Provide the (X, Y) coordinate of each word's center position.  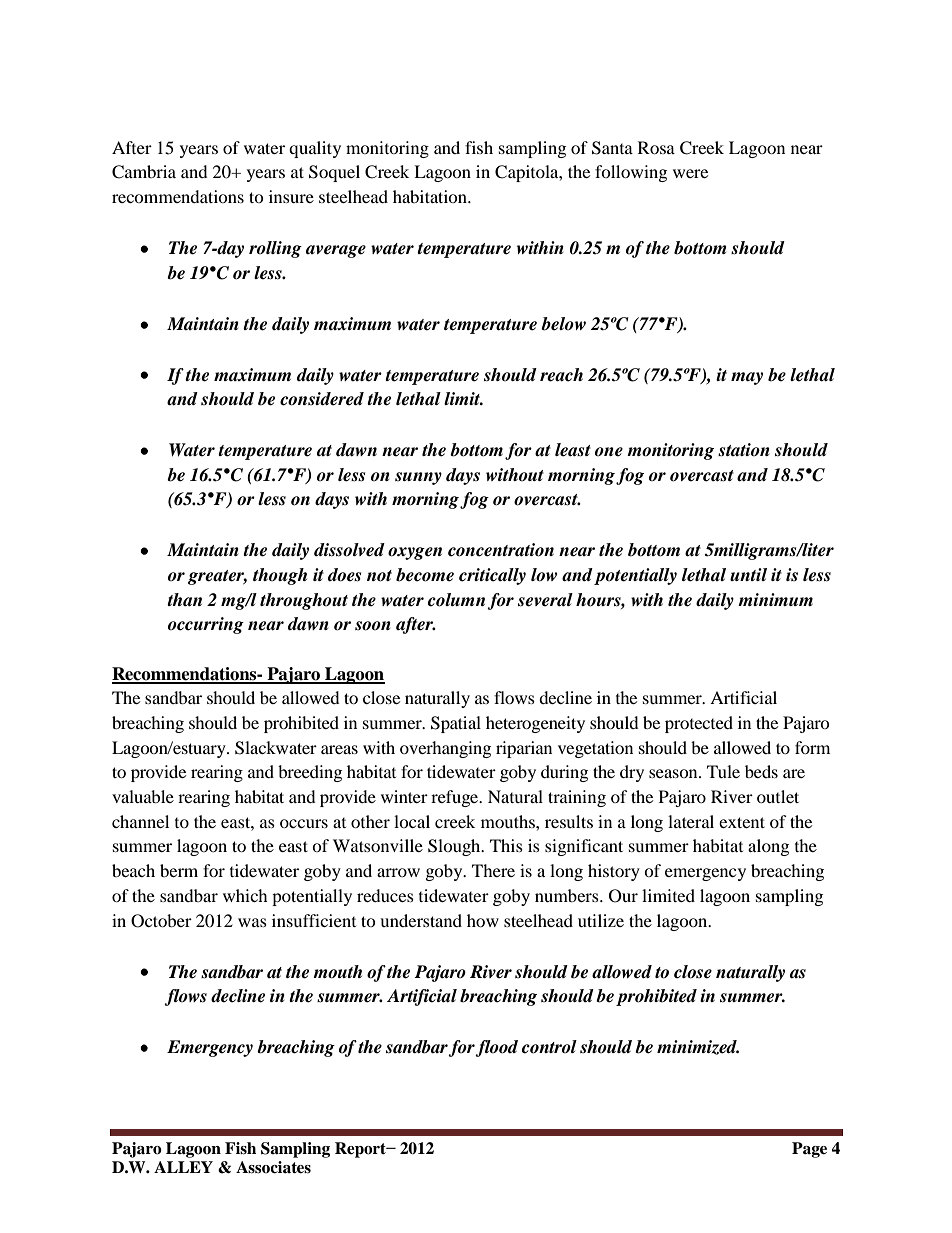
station (744, 450)
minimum (775, 599)
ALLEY (183, 1167)
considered (322, 399)
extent (742, 822)
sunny (418, 478)
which (245, 895)
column (456, 600)
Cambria (144, 172)
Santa (612, 148)
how (483, 920)
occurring (206, 625)
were (690, 173)
